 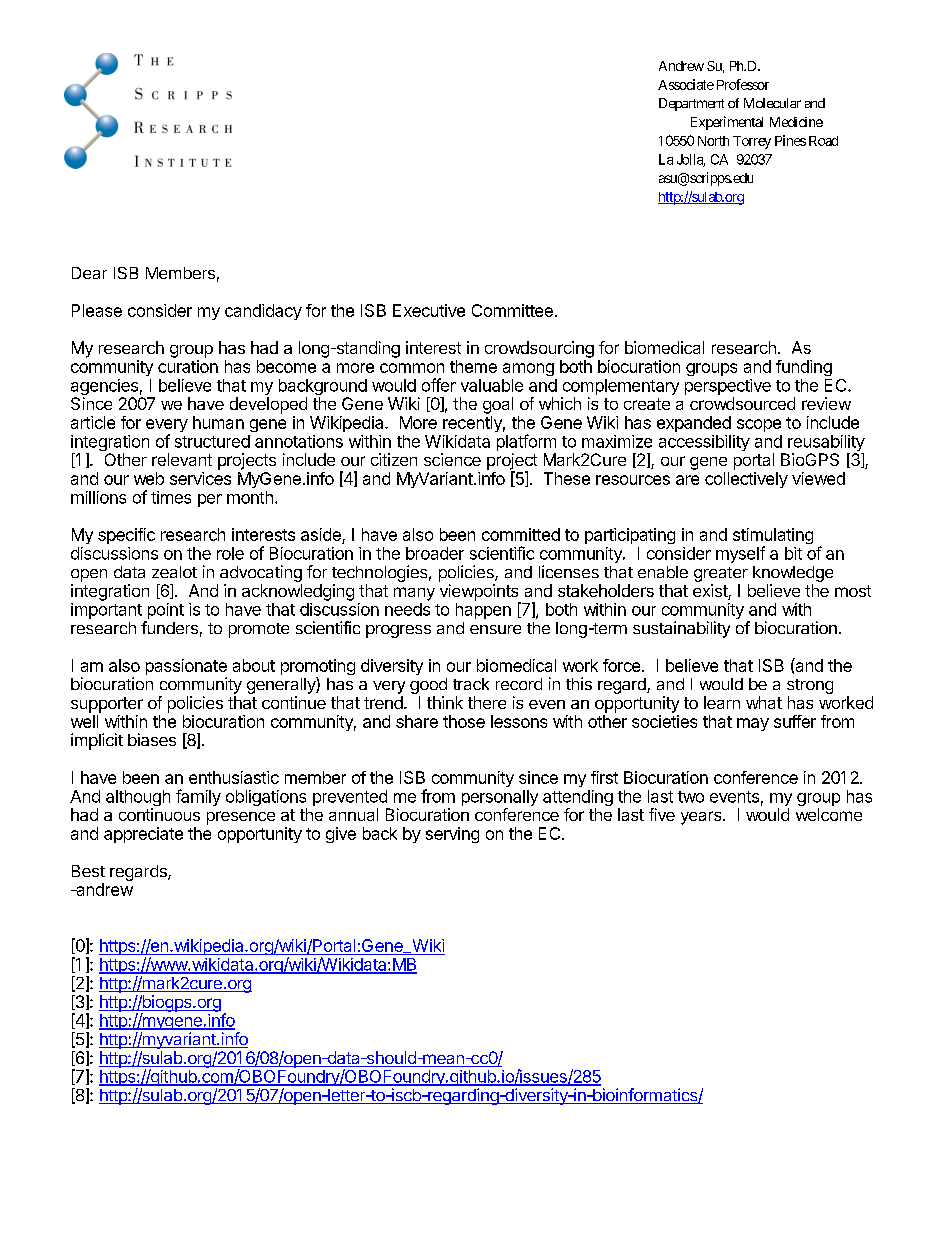 I want to click on science, so click(x=452, y=459).
